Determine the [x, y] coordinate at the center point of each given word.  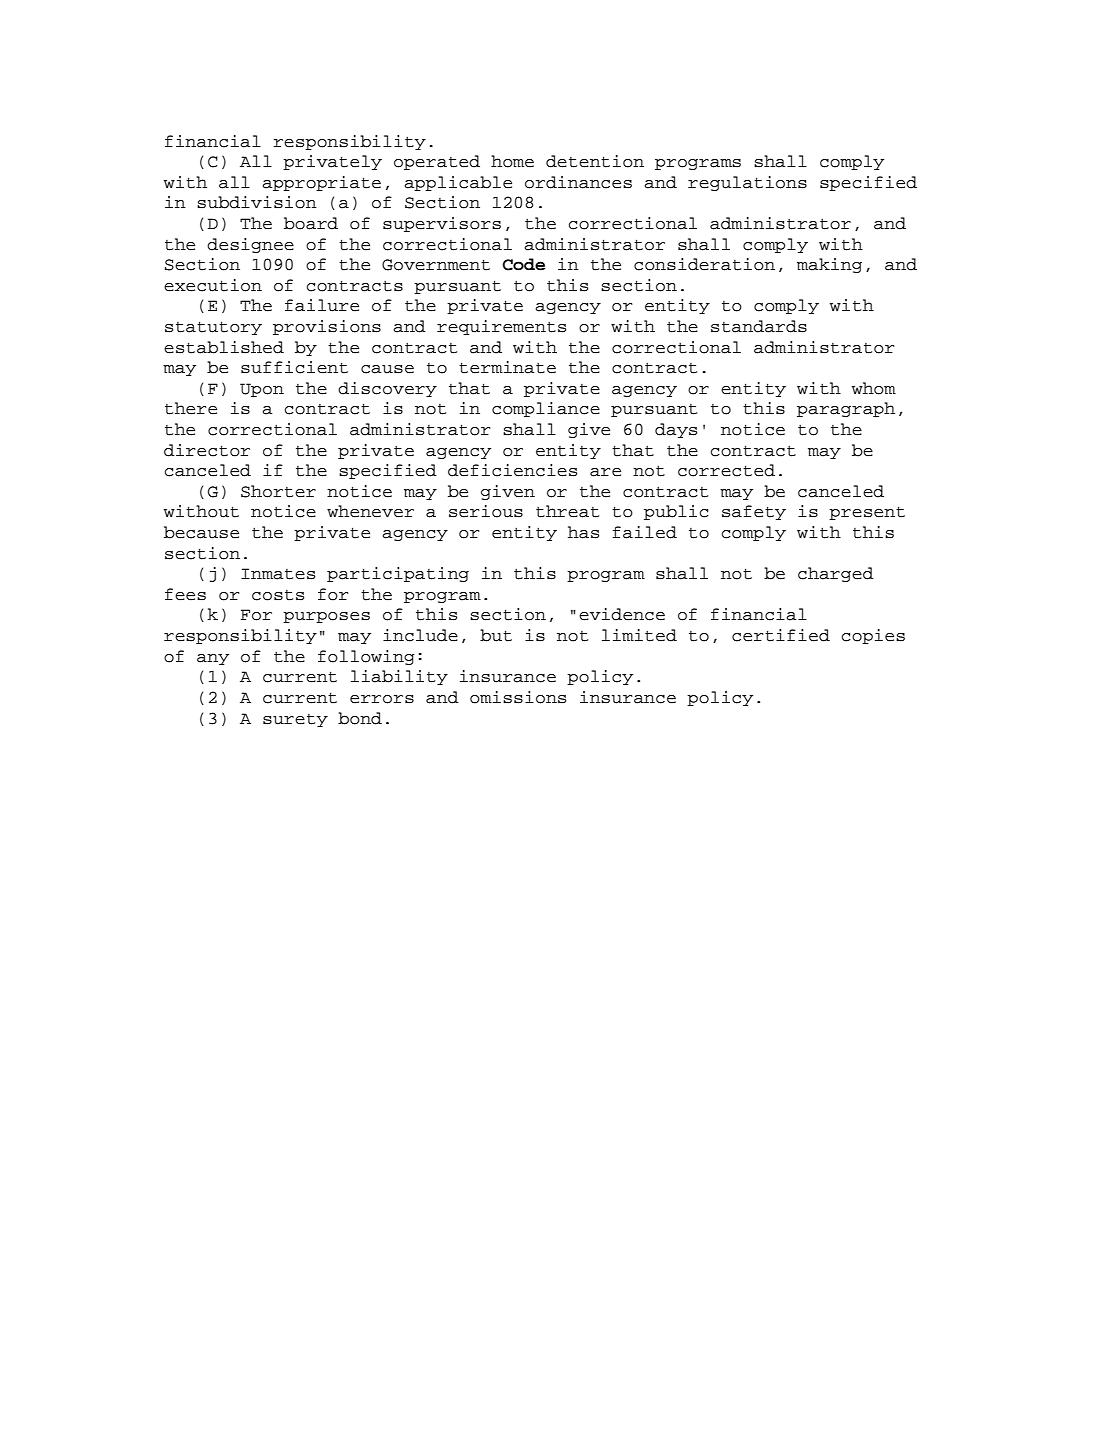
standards [759, 326]
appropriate [321, 183]
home [512, 161]
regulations [747, 183]
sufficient [294, 367]
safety [754, 512]
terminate [507, 367]
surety [295, 720]
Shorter [278, 491]
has [583, 532]
